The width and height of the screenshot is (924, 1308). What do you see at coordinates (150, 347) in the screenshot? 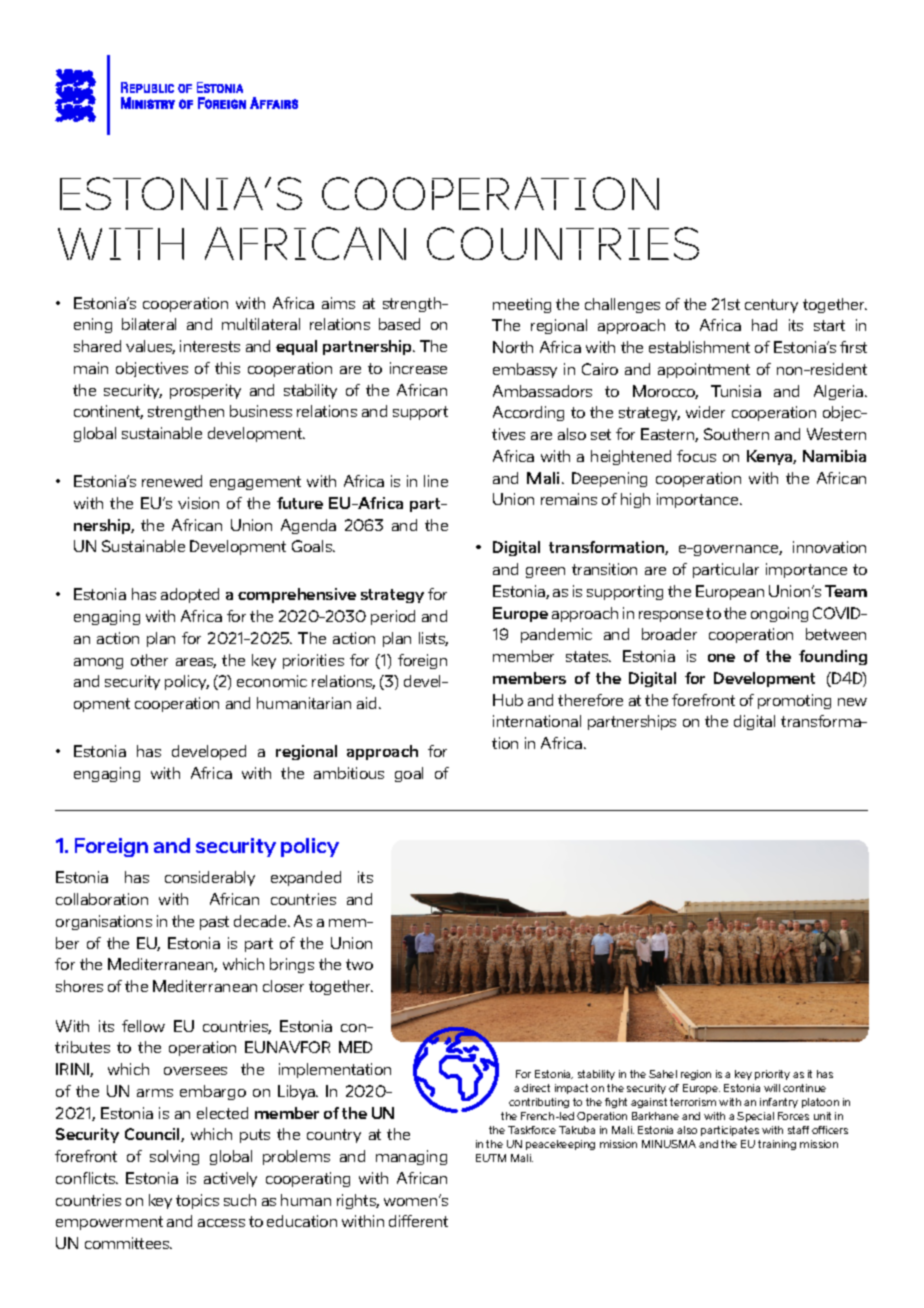
I see `values` at bounding box center [150, 347].
